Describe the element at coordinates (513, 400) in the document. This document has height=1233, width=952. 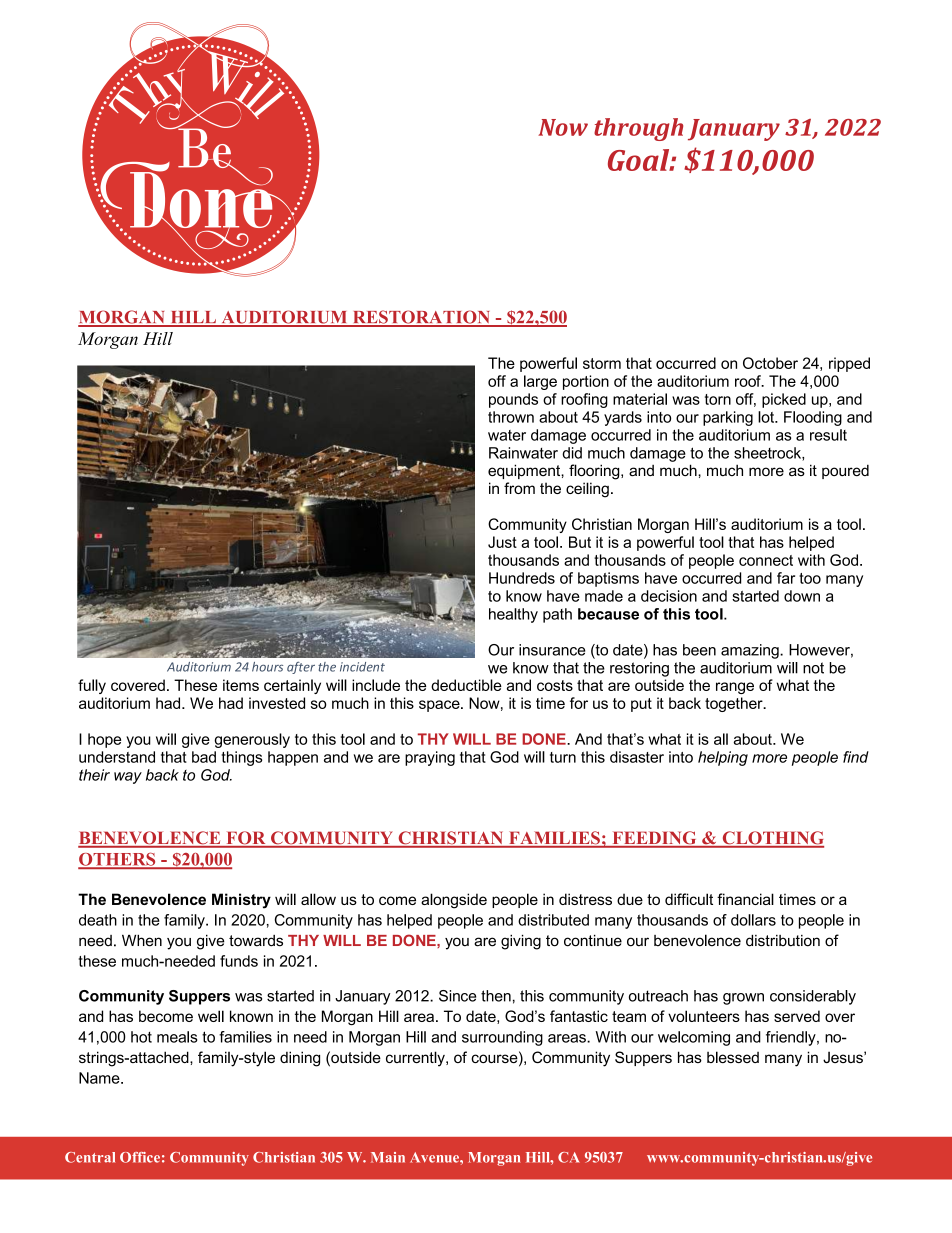
I see `pounds` at that location.
